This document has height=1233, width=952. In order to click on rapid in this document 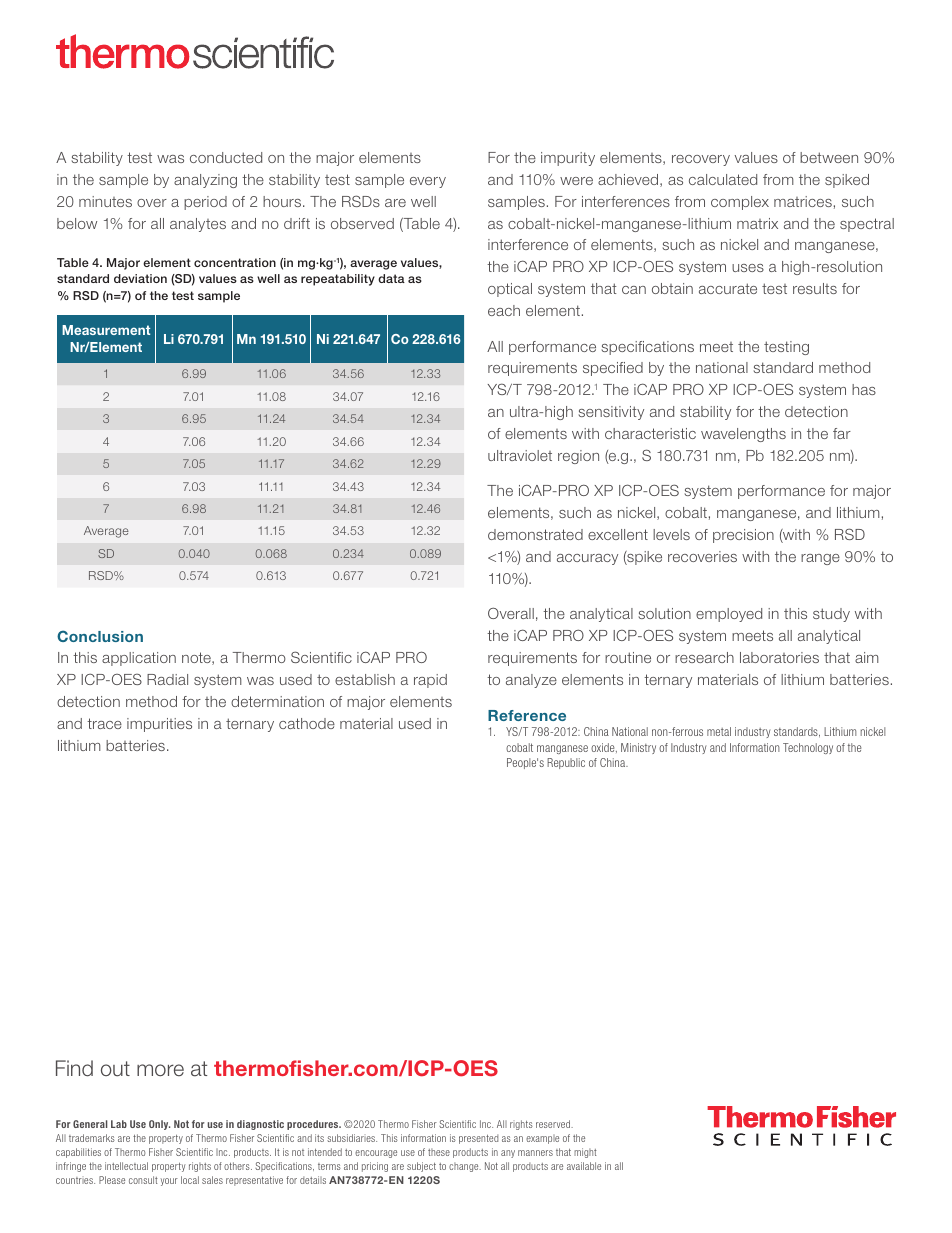, I will do `click(430, 681)`.
